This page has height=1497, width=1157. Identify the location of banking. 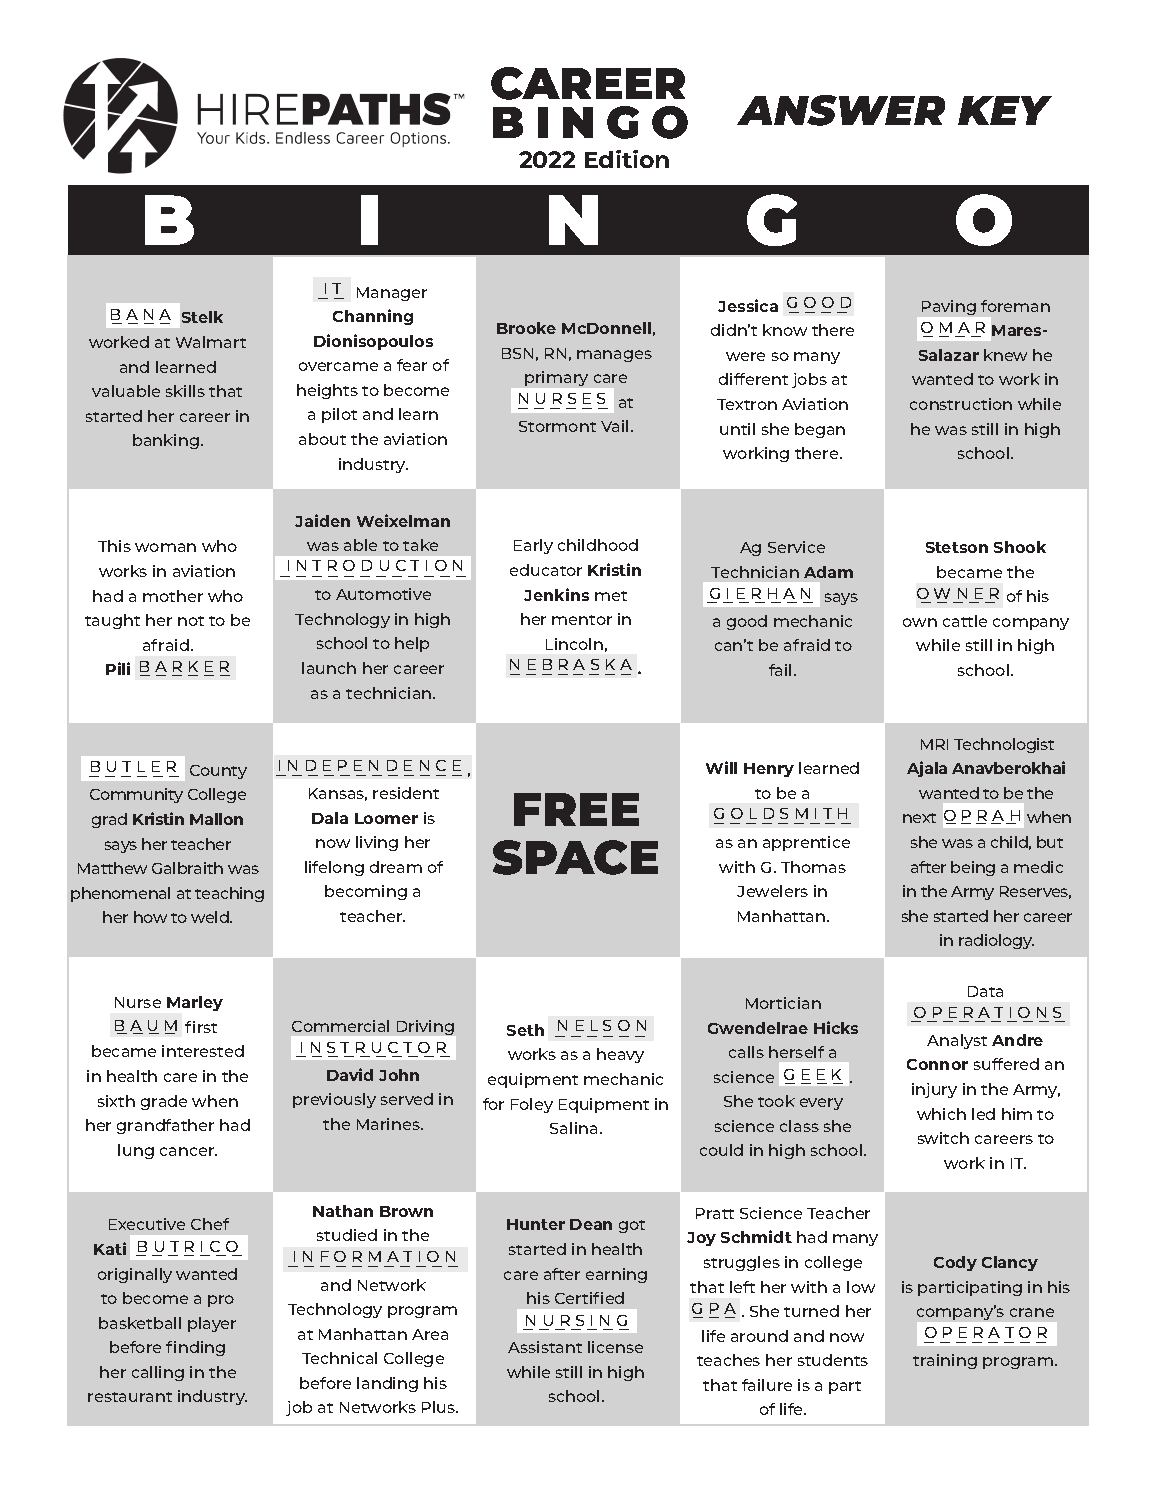
(166, 441).
